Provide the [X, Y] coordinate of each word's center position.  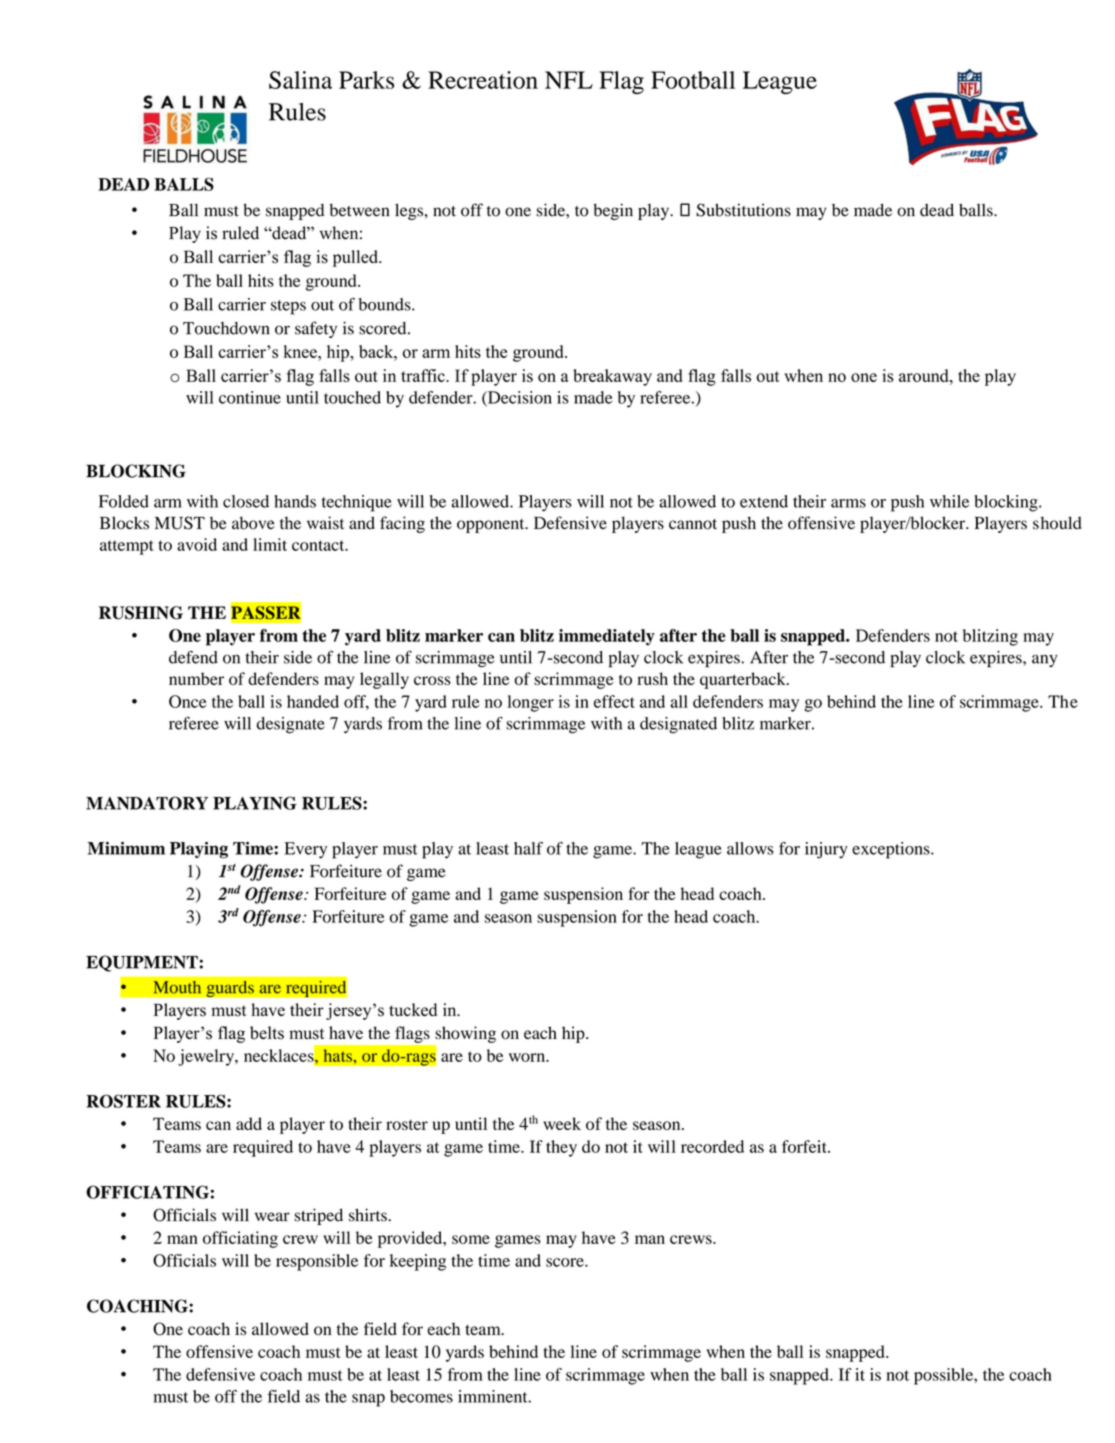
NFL [569, 80]
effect [614, 701]
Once [188, 701]
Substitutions [743, 210]
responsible [317, 1262]
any [1045, 660]
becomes [421, 1396]
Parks [366, 80]
